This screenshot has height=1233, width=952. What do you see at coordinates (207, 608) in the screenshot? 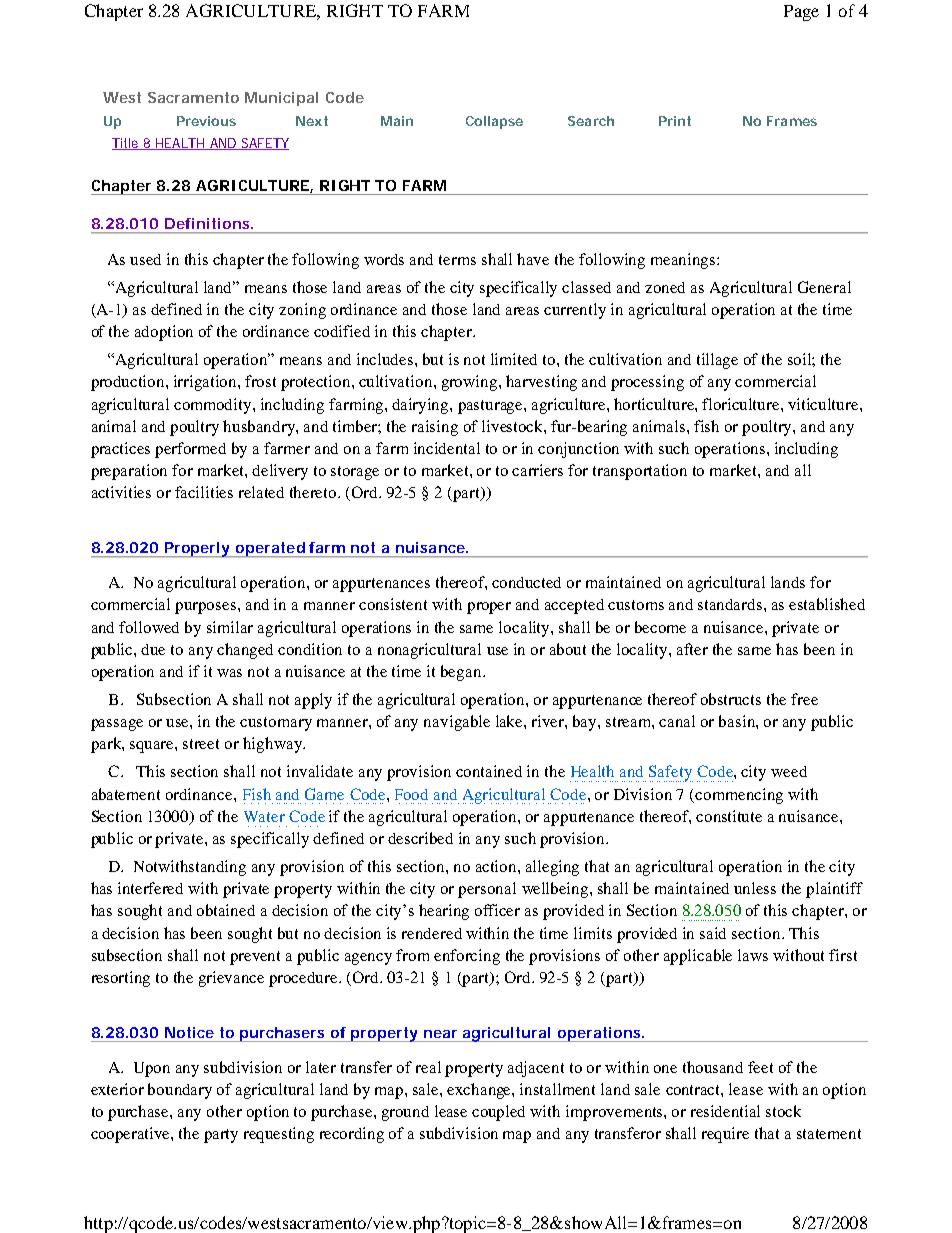
I see `purposes` at bounding box center [207, 608].
